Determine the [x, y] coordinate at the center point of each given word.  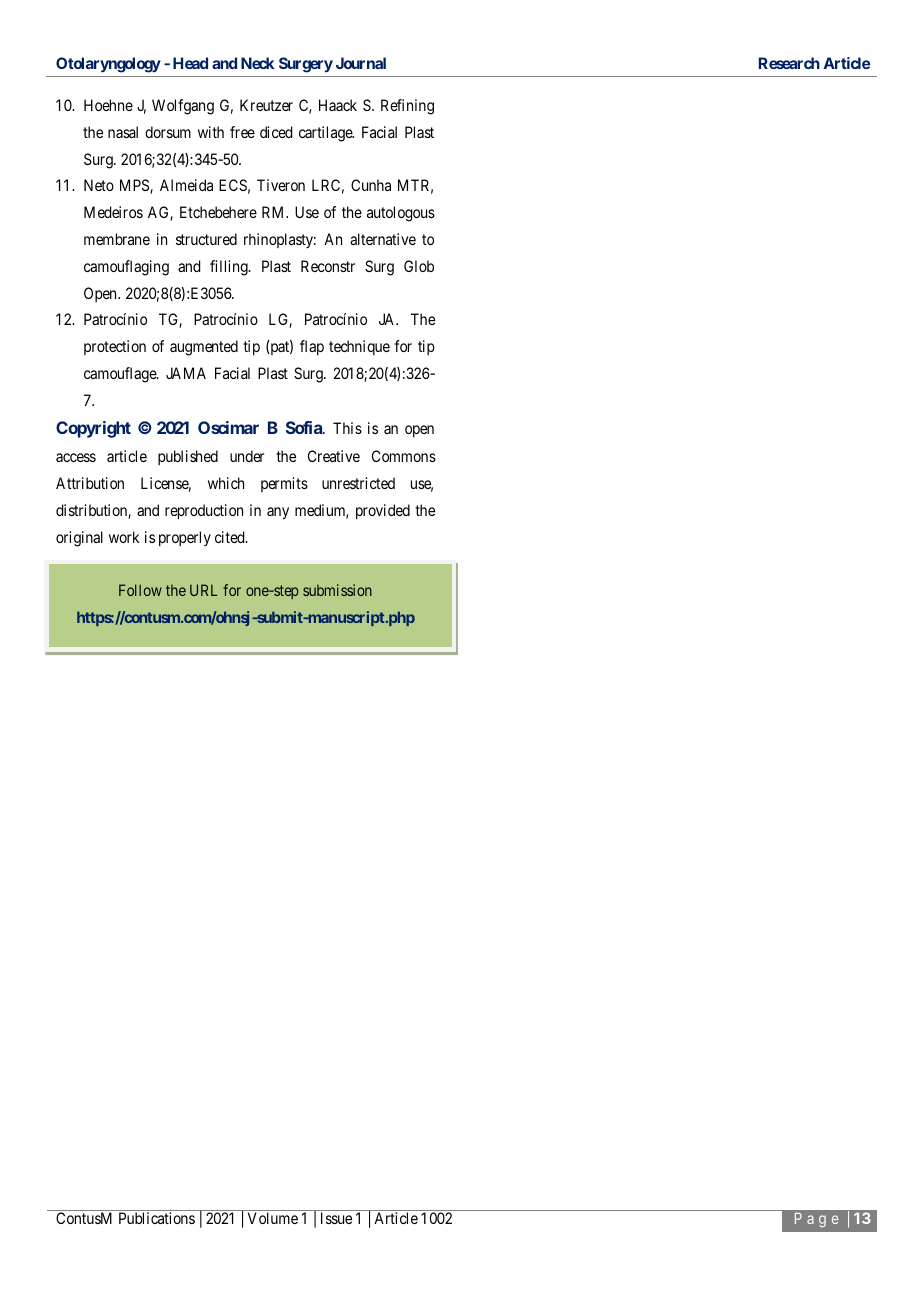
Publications [157, 1218]
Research [789, 63]
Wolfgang [183, 107]
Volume [273, 1218]
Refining [407, 107]
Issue [336, 1218]
